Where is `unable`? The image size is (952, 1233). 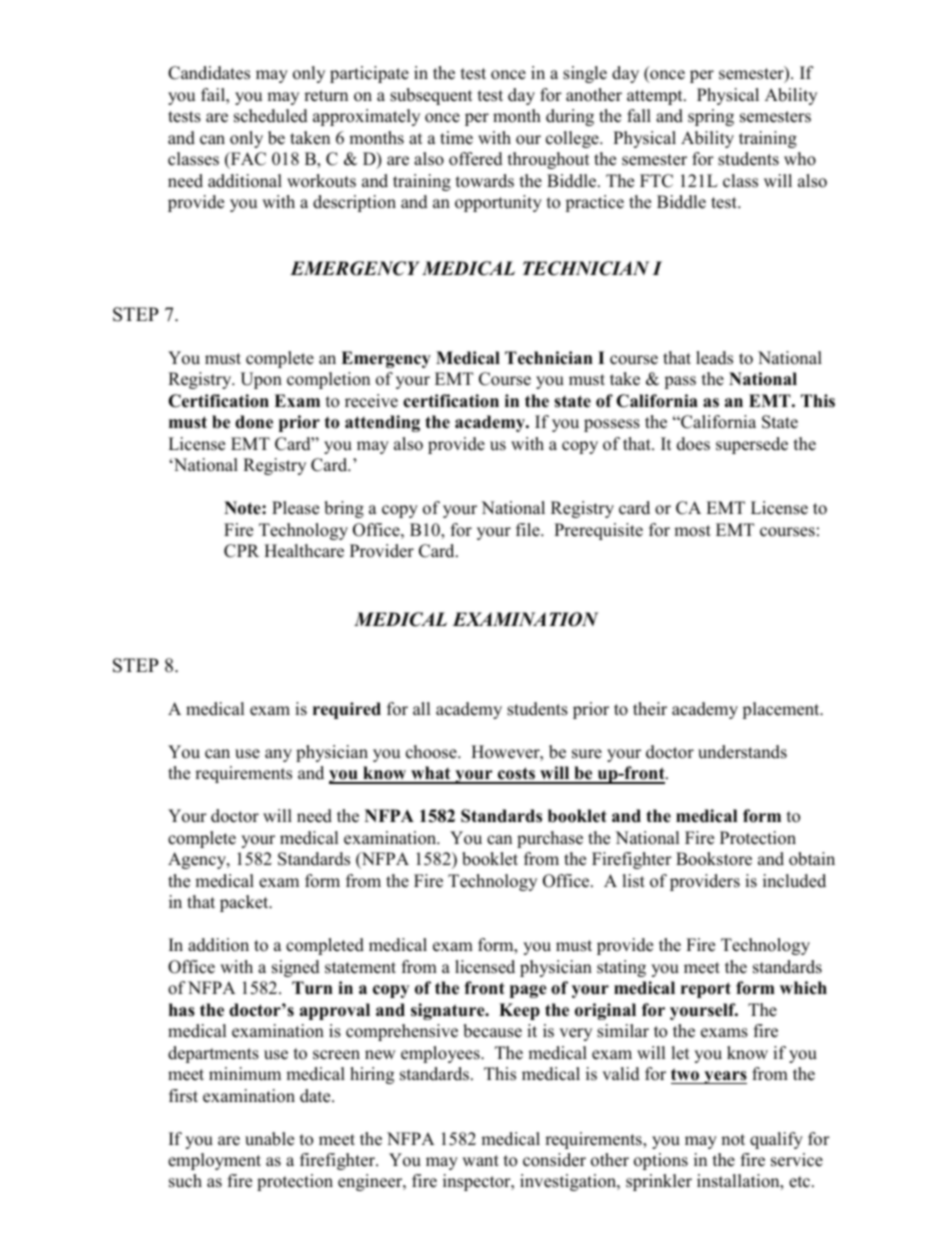
unable is located at coordinates (269, 1139).
